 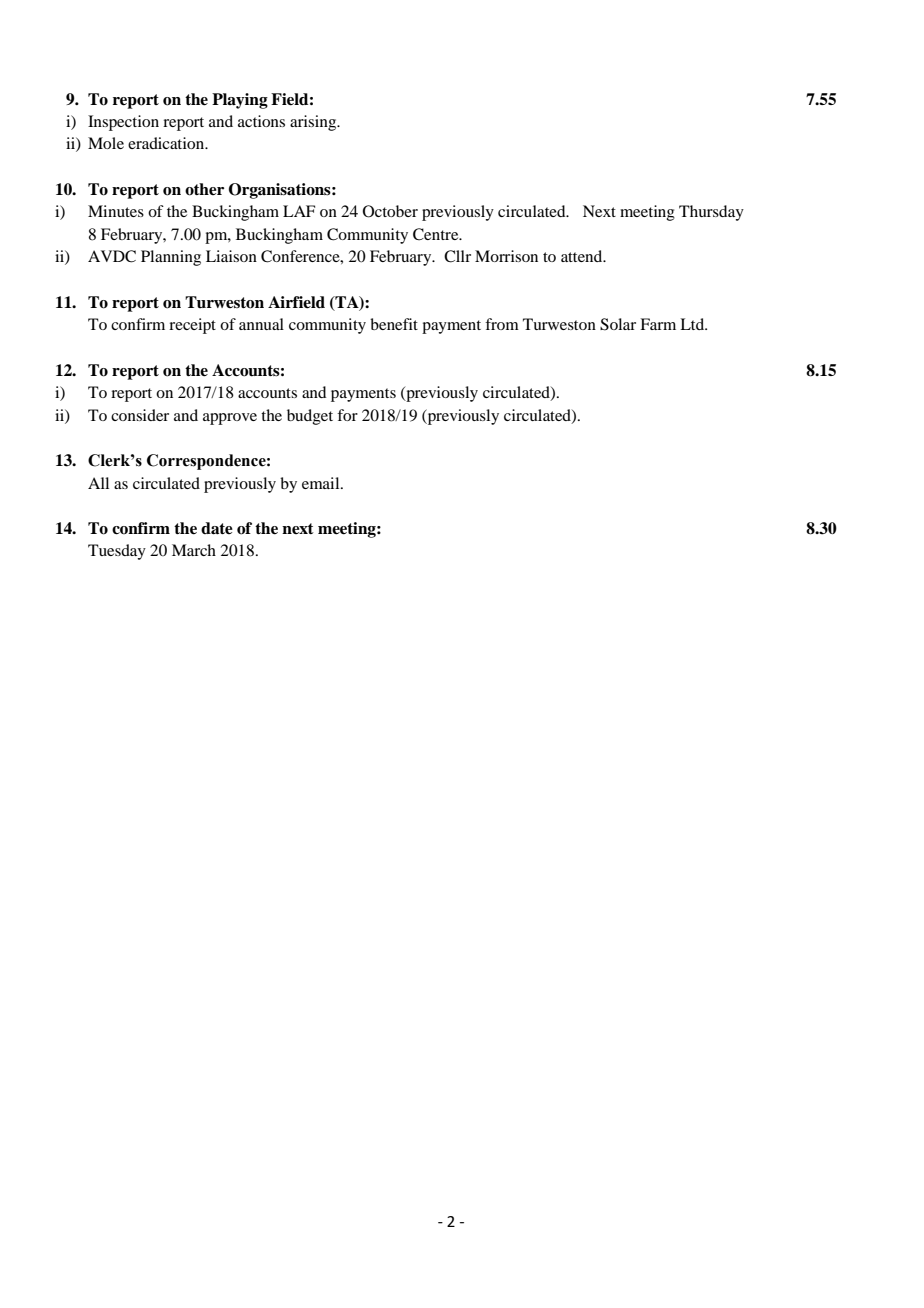 What do you see at coordinates (123, 123) in the screenshot?
I see `Inspection` at bounding box center [123, 123].
